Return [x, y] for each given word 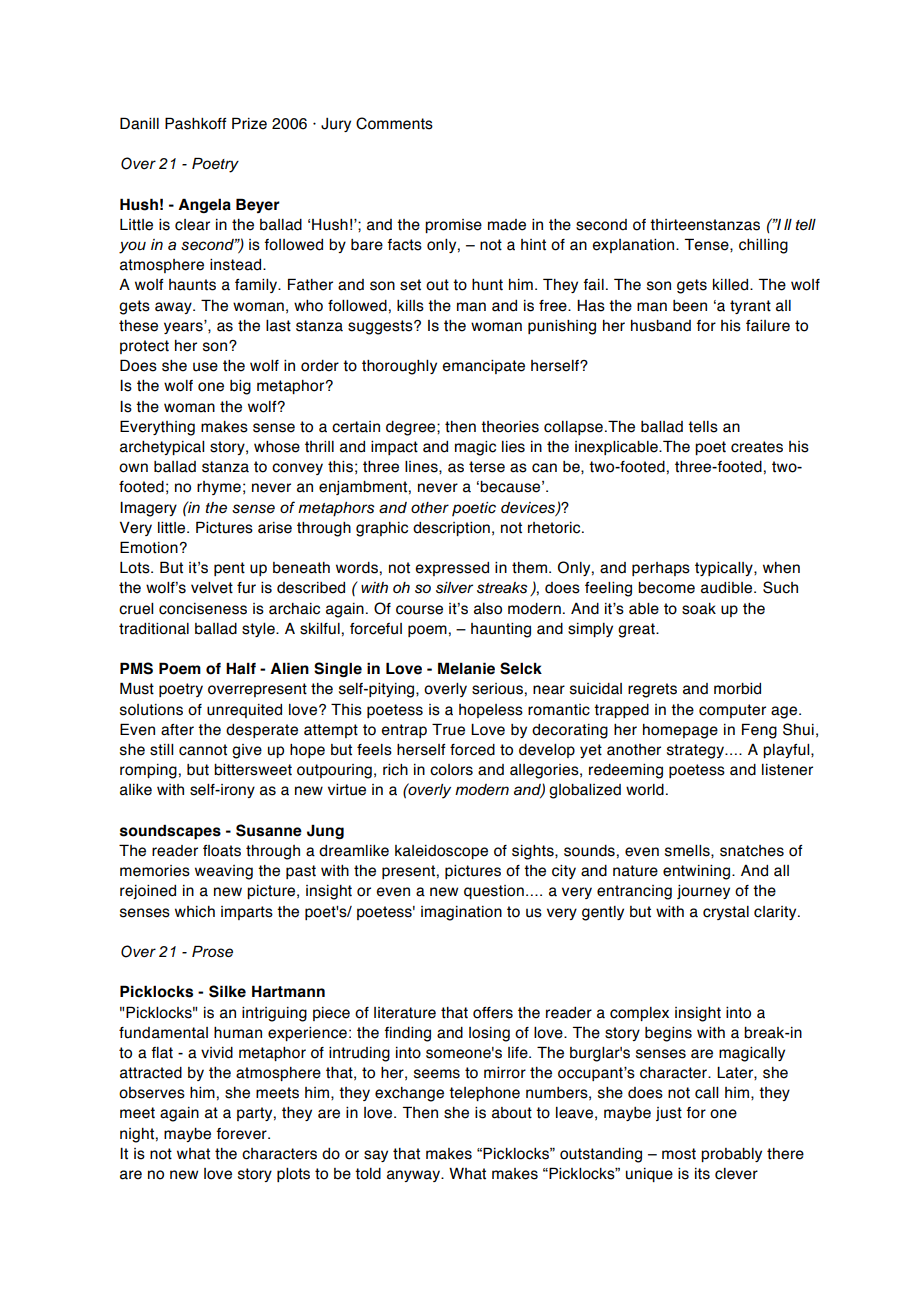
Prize [249, 123]
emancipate [483, 367]
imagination [461, 913]
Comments [394, 123]
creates [757, 447]
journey [703, 892]
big [240, 387]
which [195, 912]
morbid [737, 689]
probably [731, 1155]
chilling [763, 246]
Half [241, 668]
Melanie [466, 668]
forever [242, 1134]
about [512, 1113]
